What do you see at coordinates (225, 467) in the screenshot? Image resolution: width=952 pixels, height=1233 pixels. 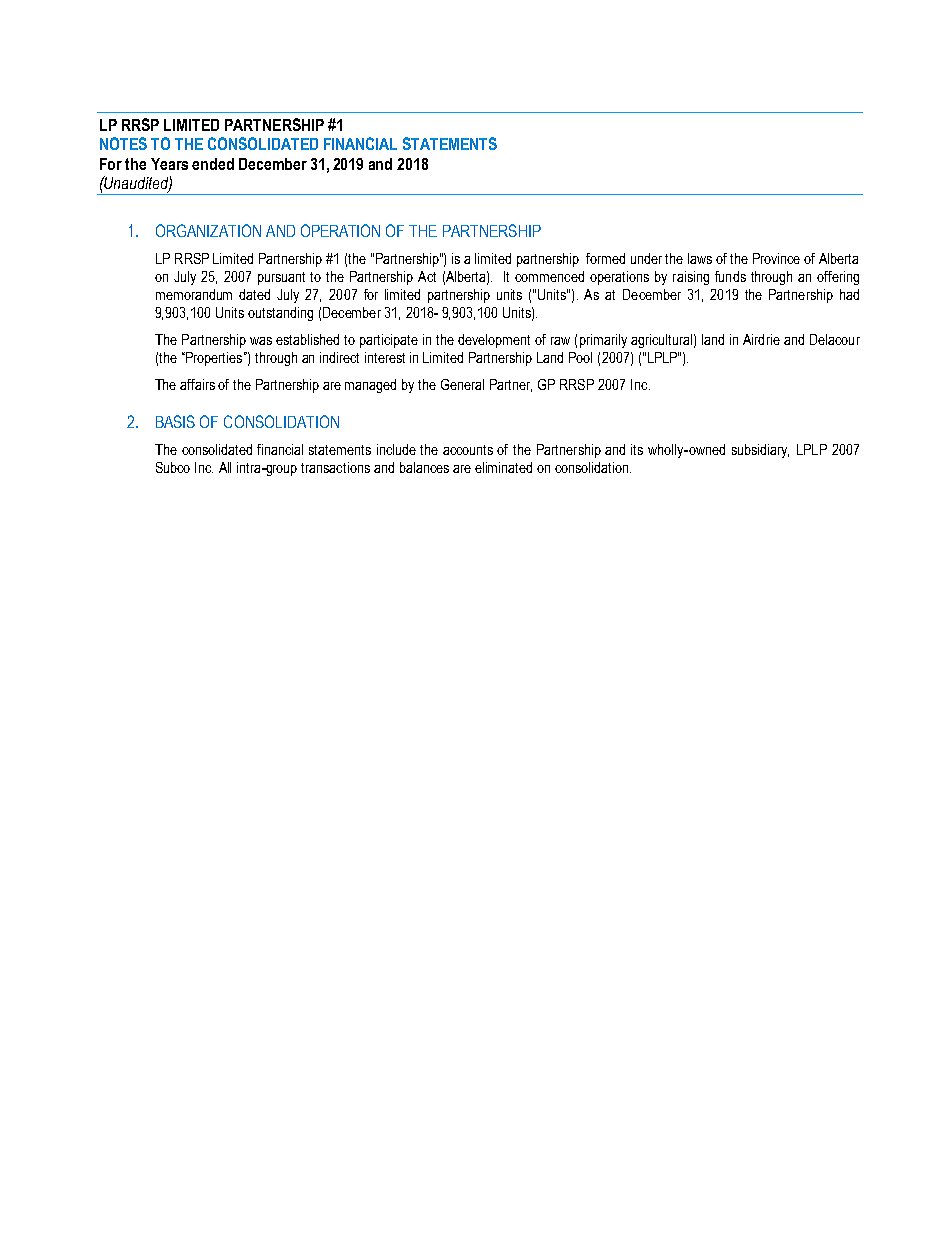 I see `All` at bounding box center [225, 467].
